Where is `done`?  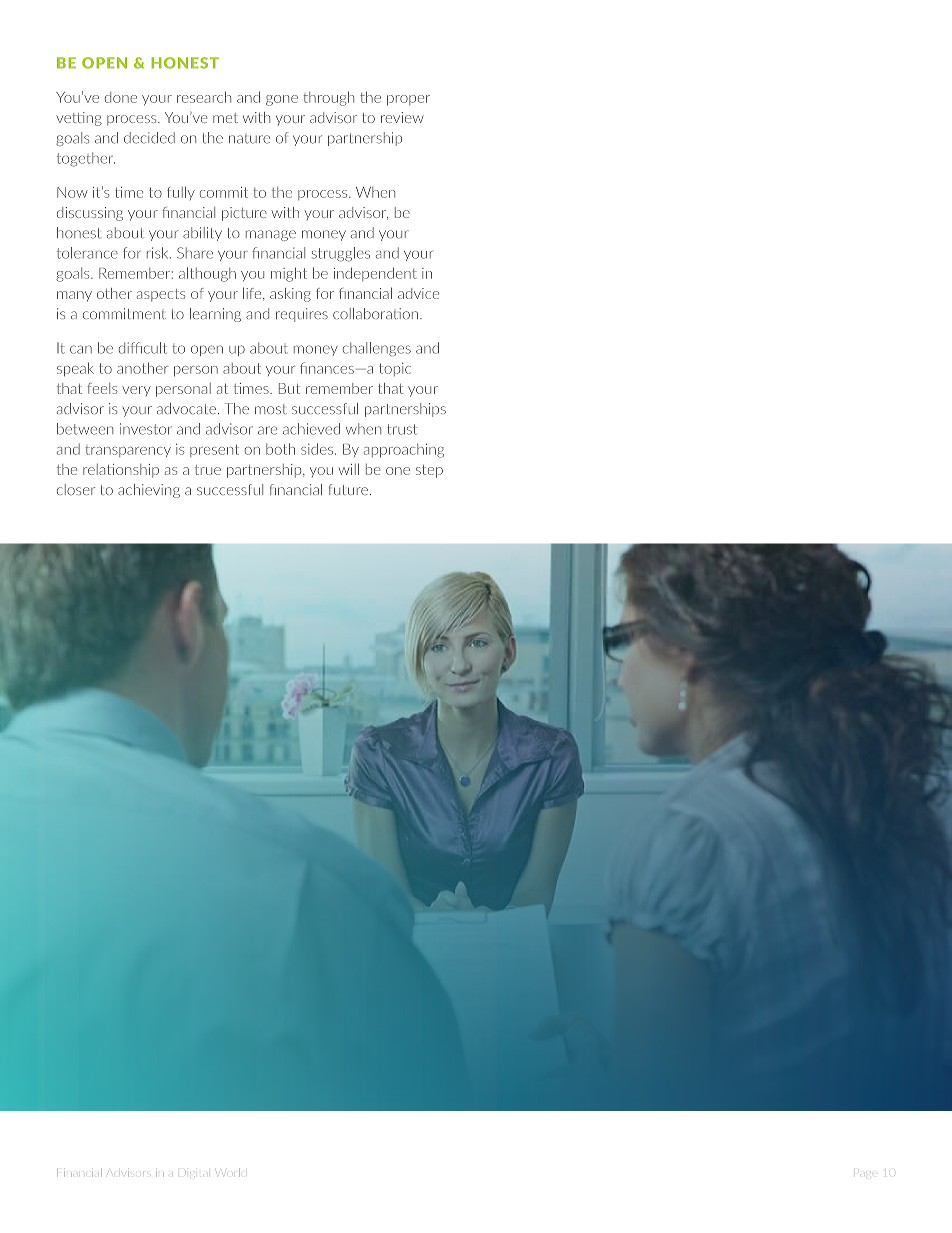 done is located at coordinates (121, 97).
